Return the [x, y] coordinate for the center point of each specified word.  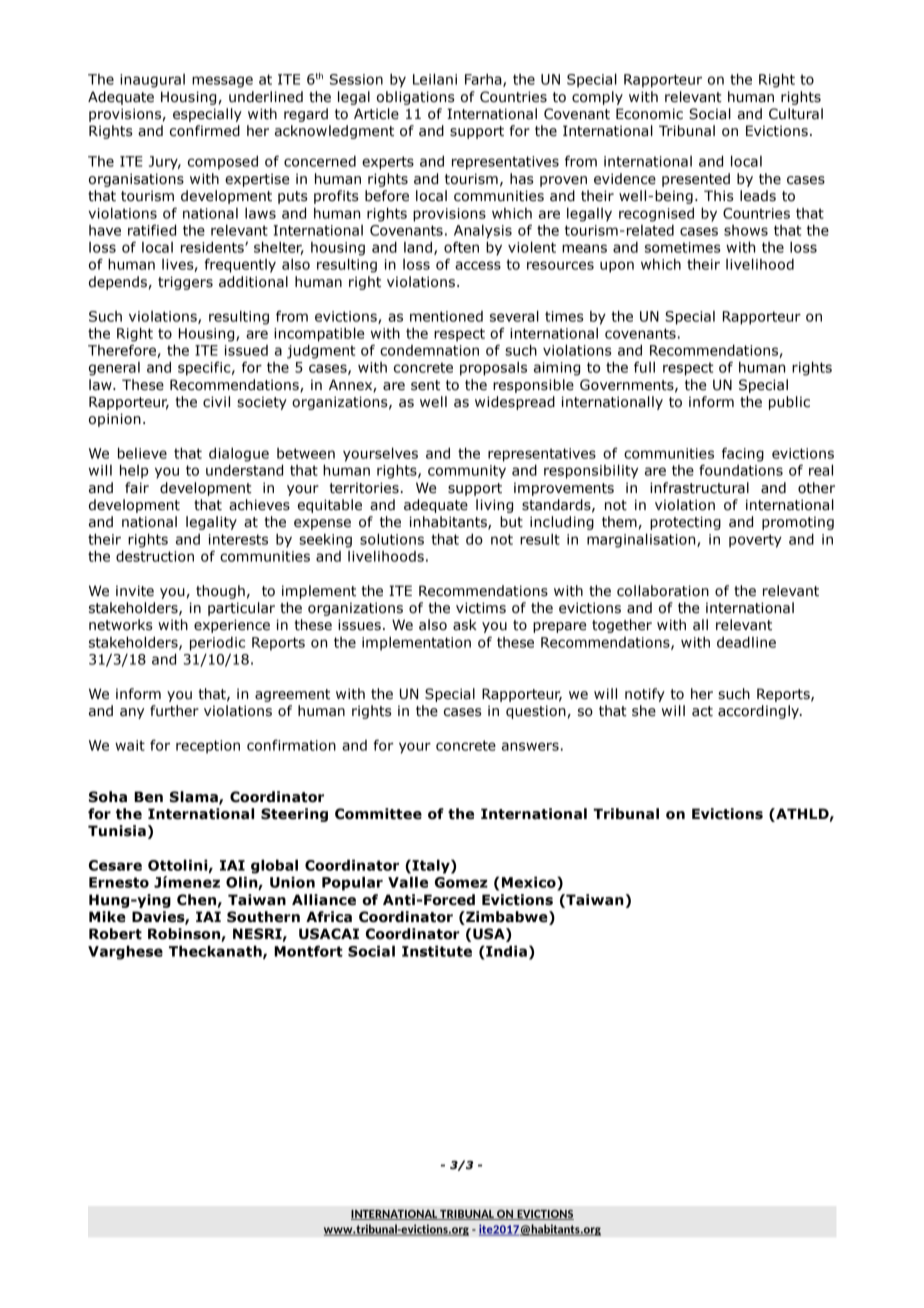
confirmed [205, 131]
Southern [263, 917]
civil [216, 402]
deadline [746, 642]
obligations [416, 98]
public [789, 403]
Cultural [796, 114]
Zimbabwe [507, 918]
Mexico [530, 882]
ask [465, 625]
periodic [217, 644]
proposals [493, 368]
